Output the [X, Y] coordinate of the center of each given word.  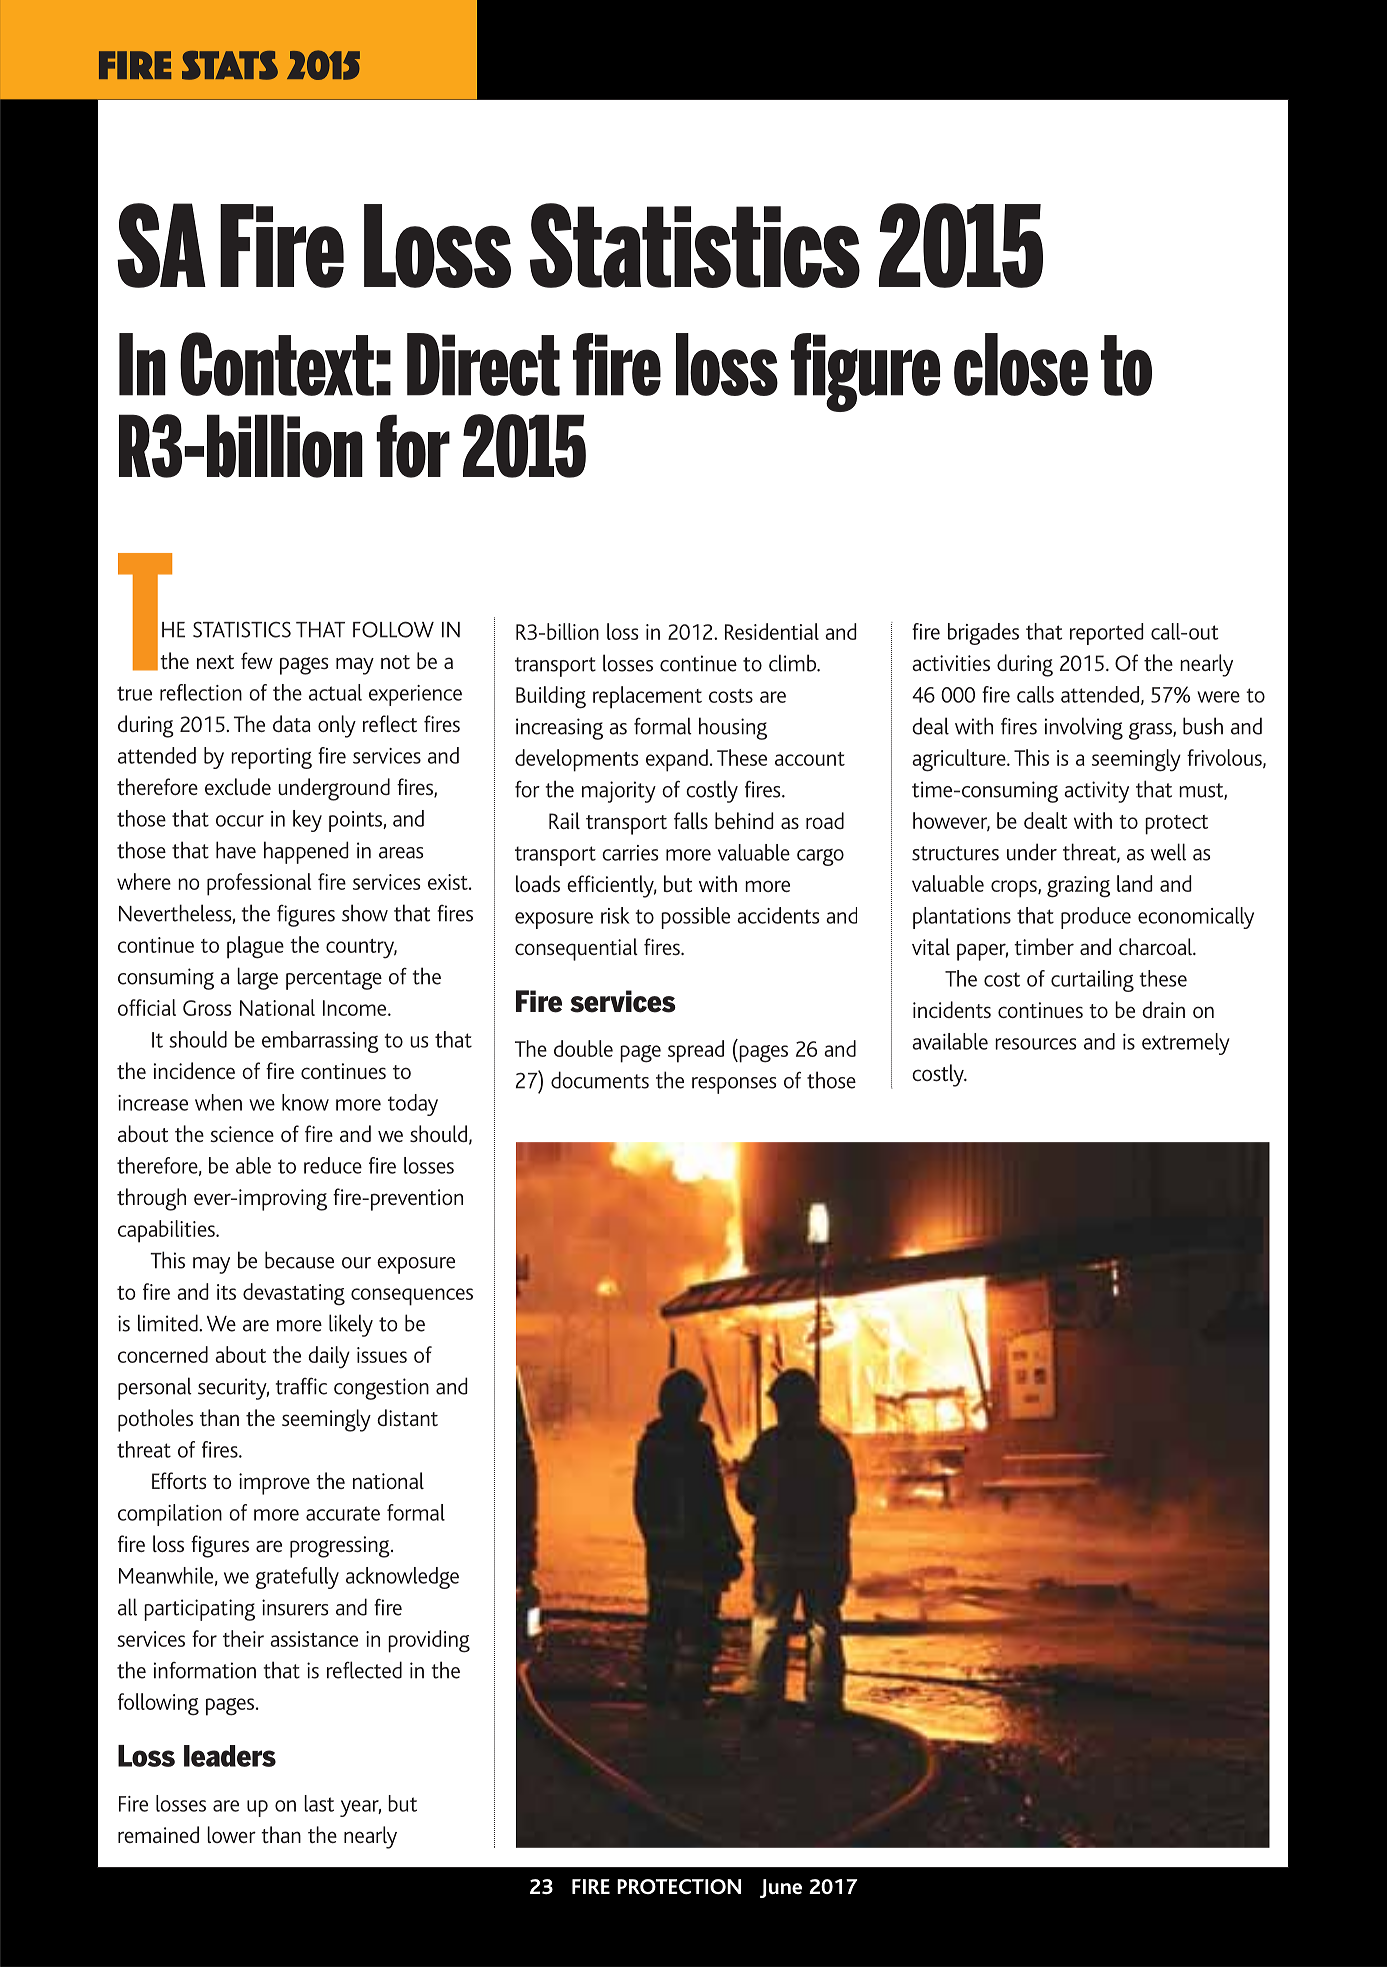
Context [277, 364]
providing [429, 1641]
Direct [483, 364]
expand [677, 760]
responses [734, 1085]
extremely [1186, 1044]
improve [274, 1484]
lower [231, 1834]
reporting [271, 758]
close [1021, 364]
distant [407, 1417]
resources [1035, 1044]
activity [1096, 792]
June [781, 1888]
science [242, 1134]
